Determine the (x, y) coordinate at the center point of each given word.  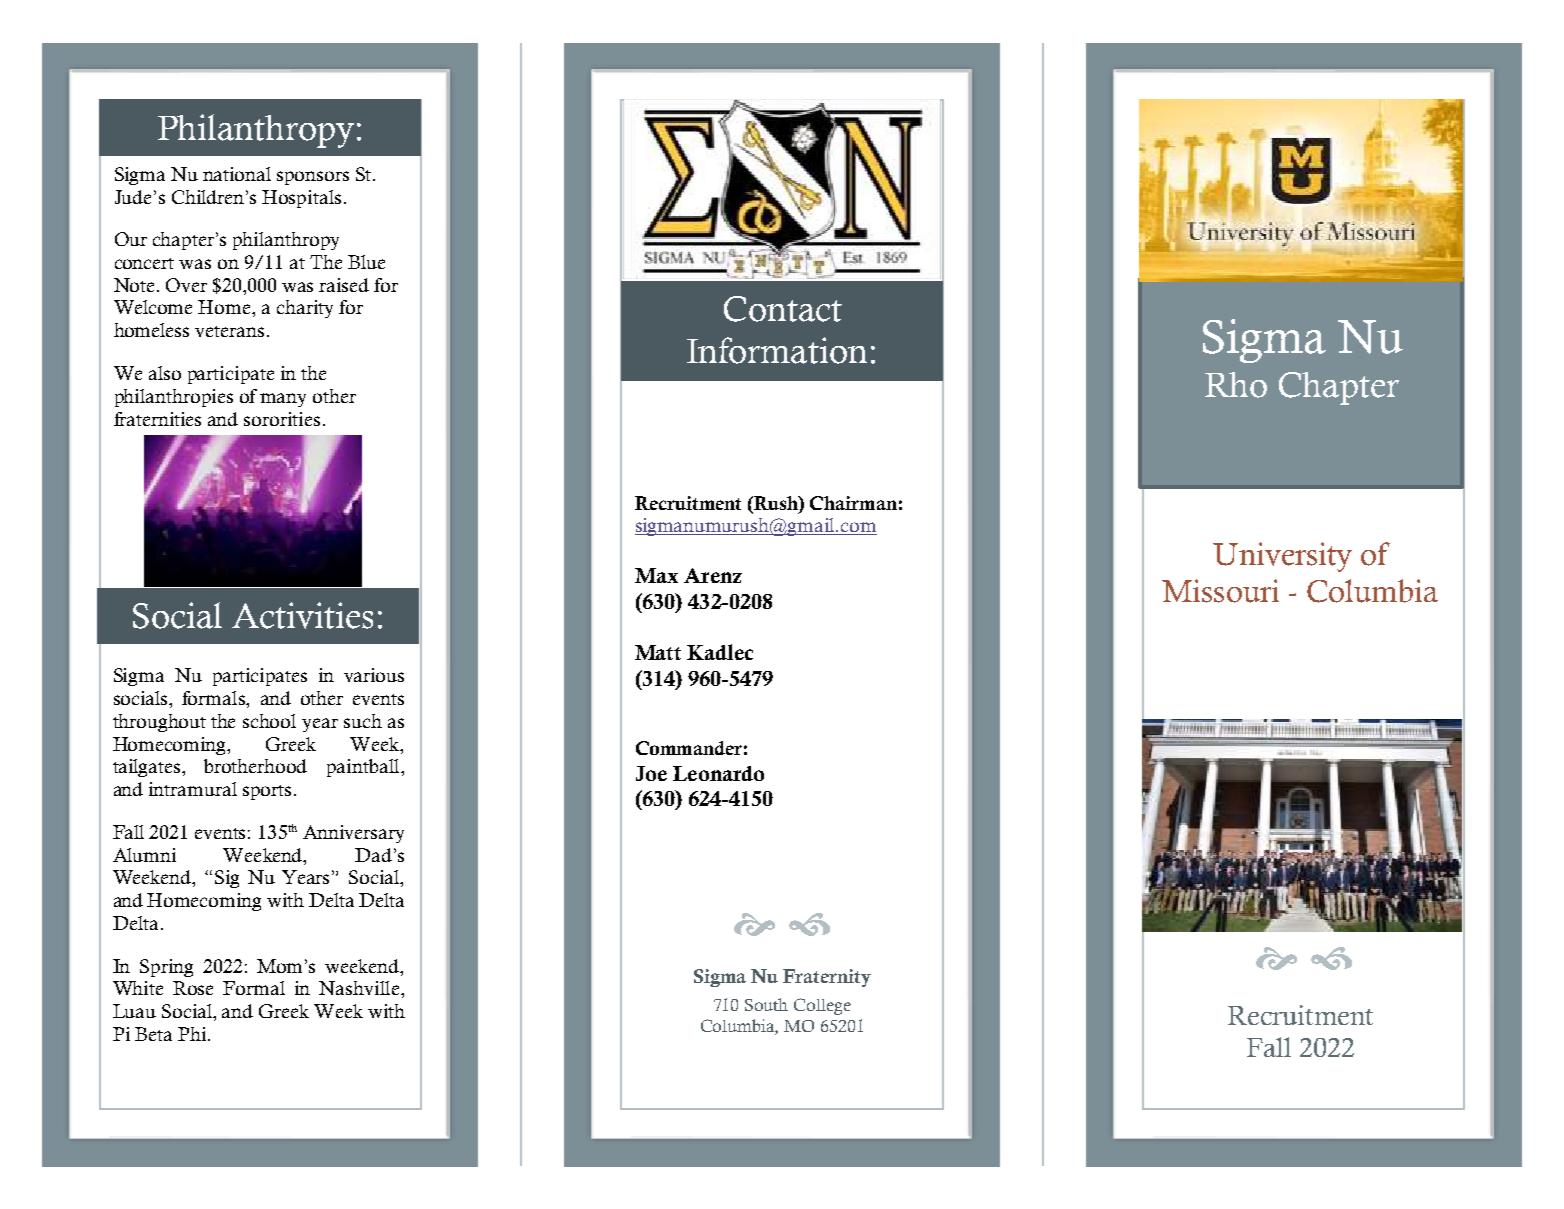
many (283, 400)
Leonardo (718, 773)
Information (777, 350)
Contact (783, 309)
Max (656, 575)
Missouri (1220, 591)
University (1282, 557)
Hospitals (301, 199)
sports (267, 792)
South (766, 1004)
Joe (651, 773)
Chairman (853, 503)
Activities (302, 615)
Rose (193, 988)
